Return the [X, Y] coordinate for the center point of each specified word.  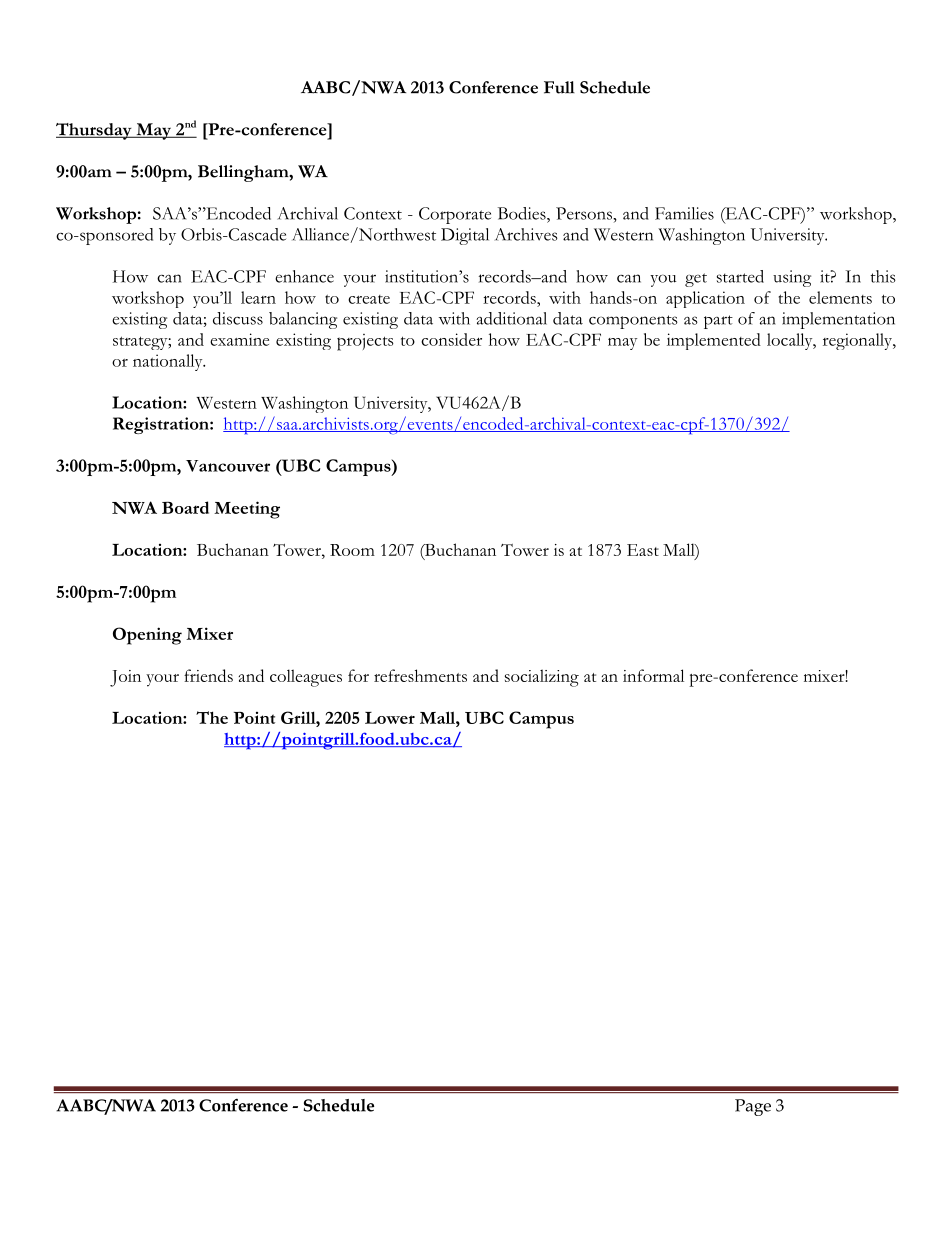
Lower [390, 718]
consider [451, 339]
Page [753, 1107]
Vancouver [228, 466]
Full [559, 87]
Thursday [95, 131]
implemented [714, 341]
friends [208, 675]
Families [684, 213]
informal [653, 675]
